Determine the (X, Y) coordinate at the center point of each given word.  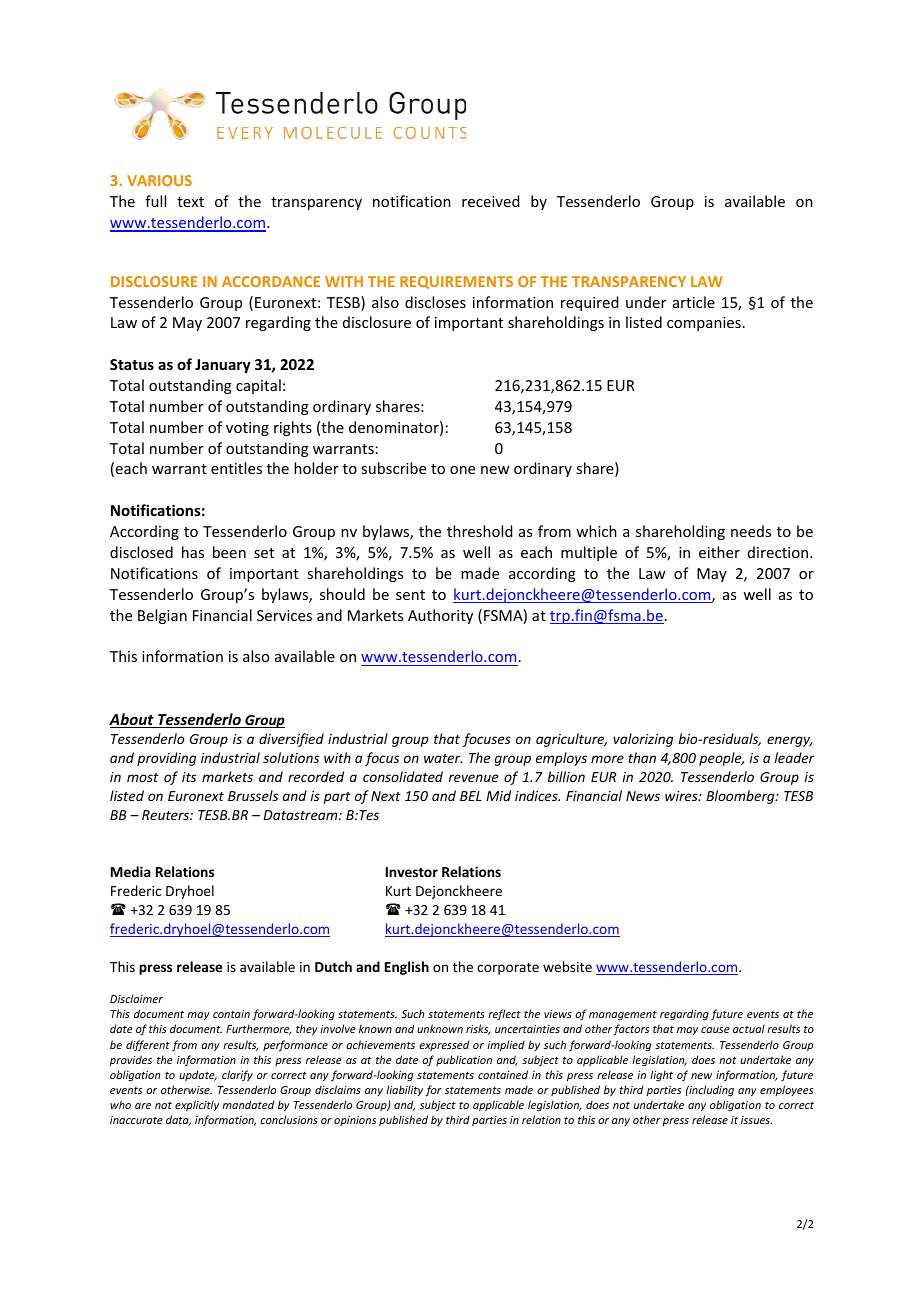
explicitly (197, 1105)
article (694, 302)
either (719, 552)
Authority (440, 616)
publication (464, 1060)
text (190, 202)
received (490, 201)
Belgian (162, 616)
